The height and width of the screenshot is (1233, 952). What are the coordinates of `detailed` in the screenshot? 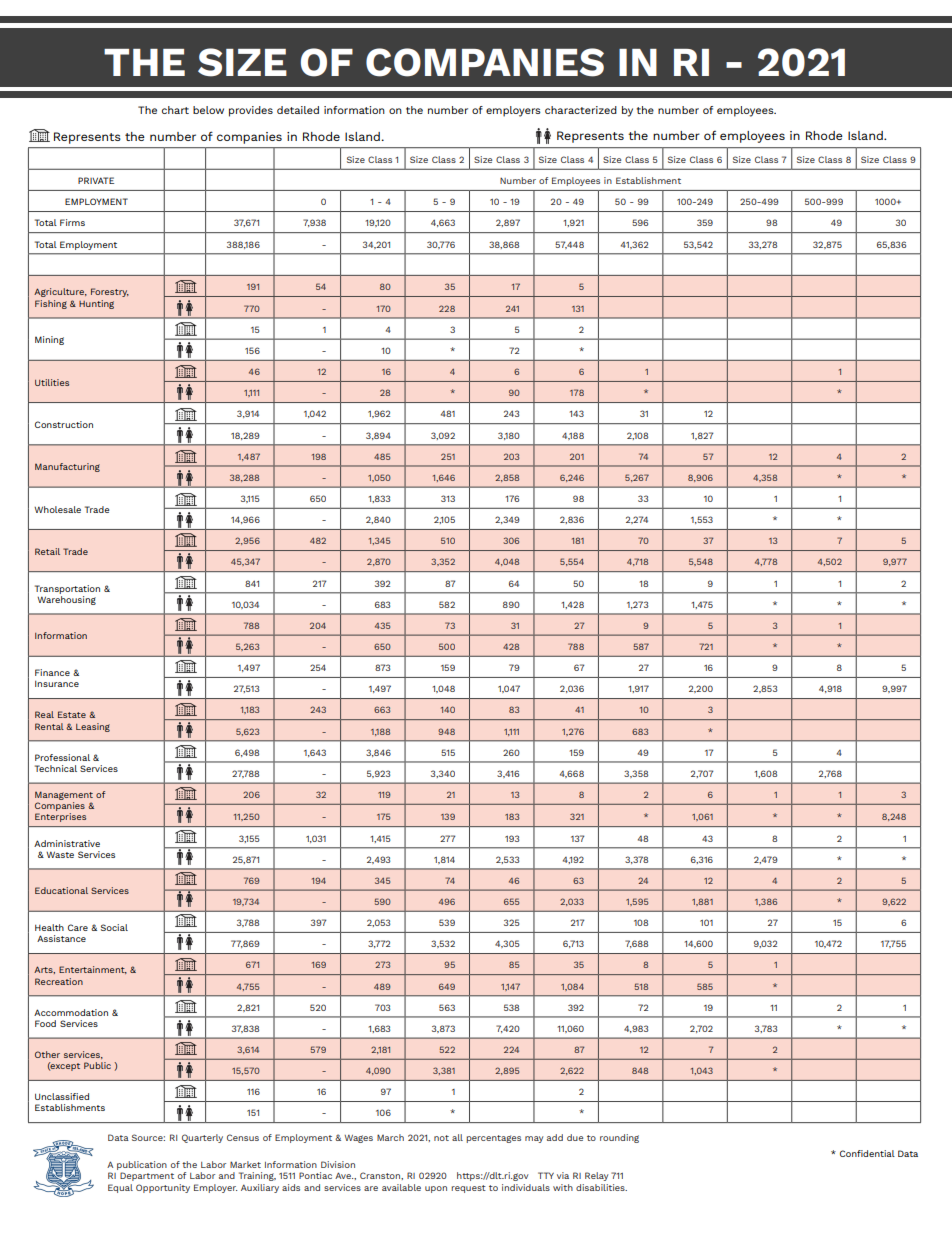 It's located at (298, 110).
